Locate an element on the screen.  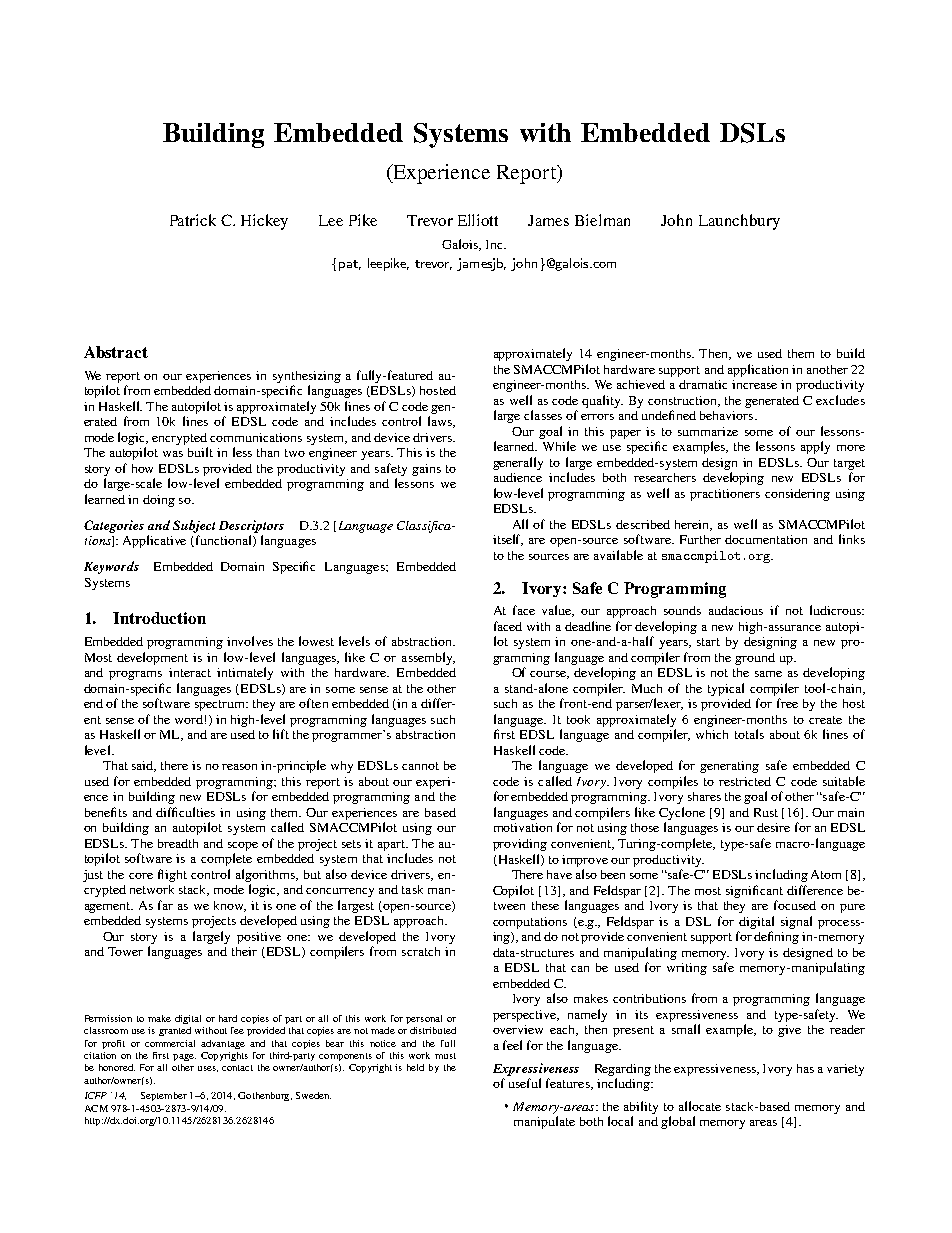
Patrick is located at coordinates (193, 220).
